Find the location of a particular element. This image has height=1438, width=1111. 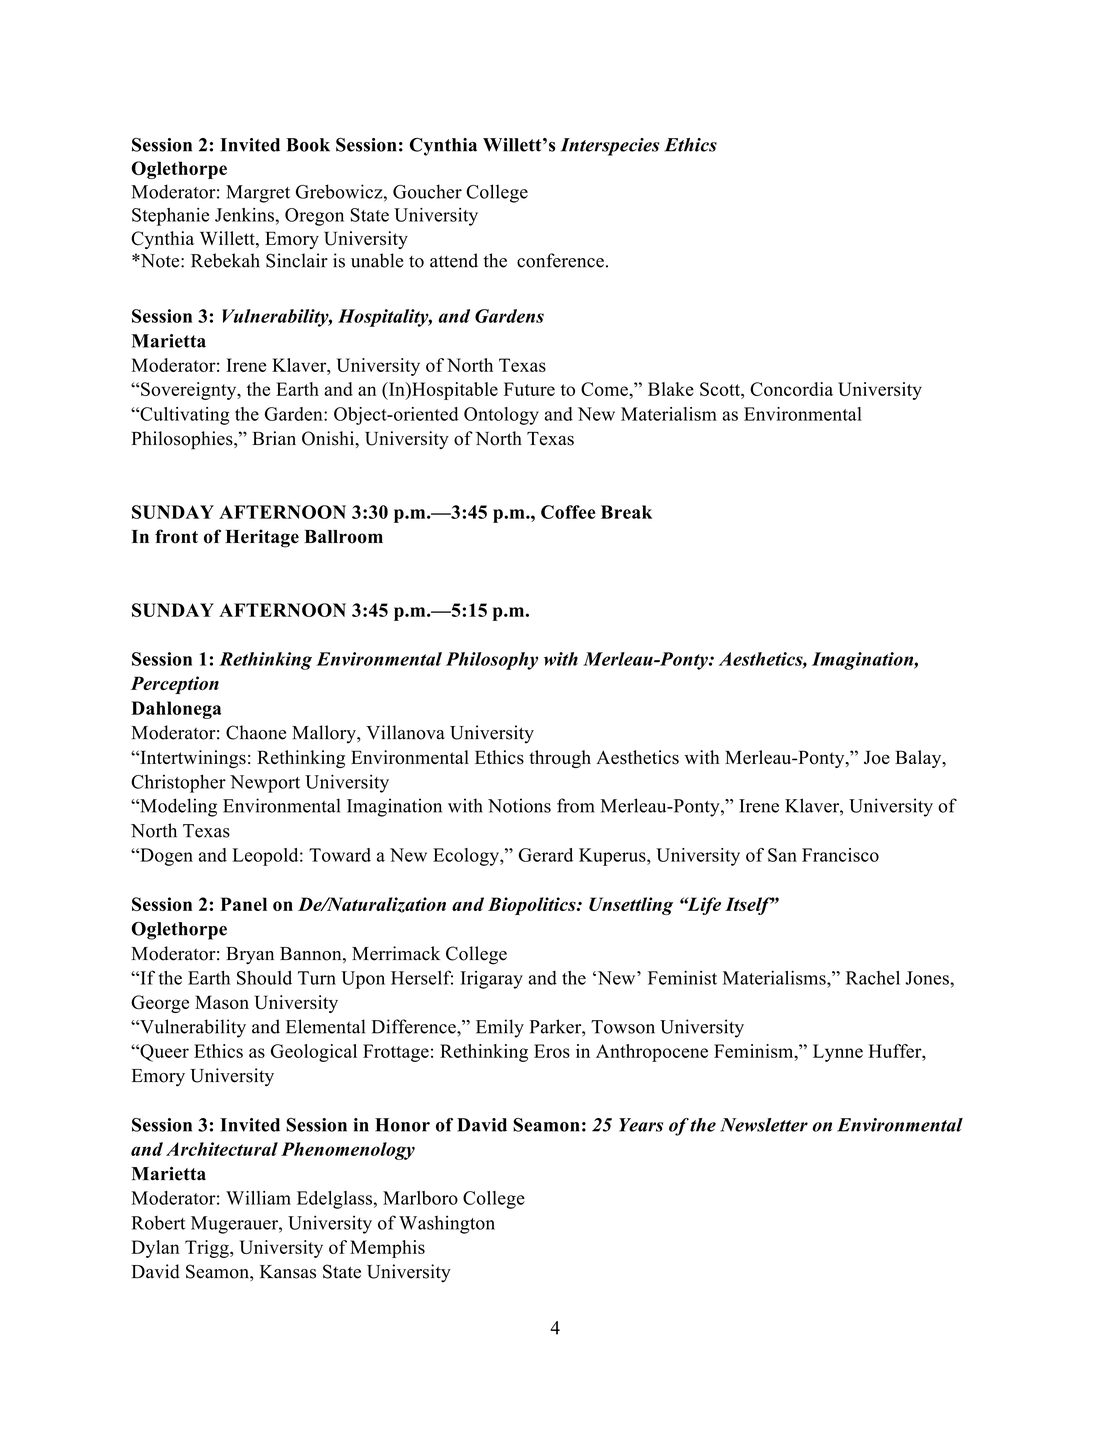

Gerard is located at coordinates (545, 855).
